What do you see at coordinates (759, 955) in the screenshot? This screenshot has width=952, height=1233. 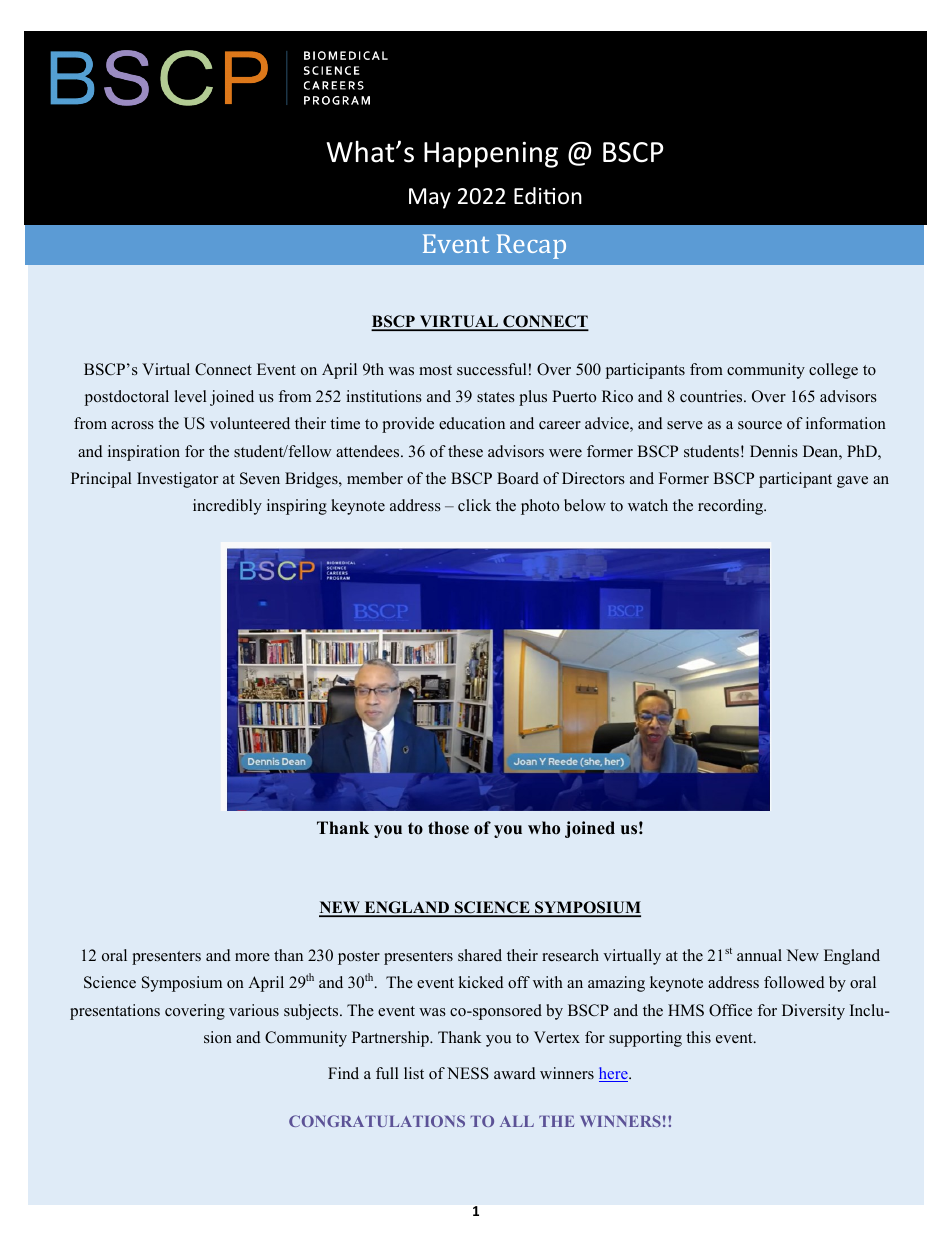 I see `annual` at bounding box center [759, 955].
